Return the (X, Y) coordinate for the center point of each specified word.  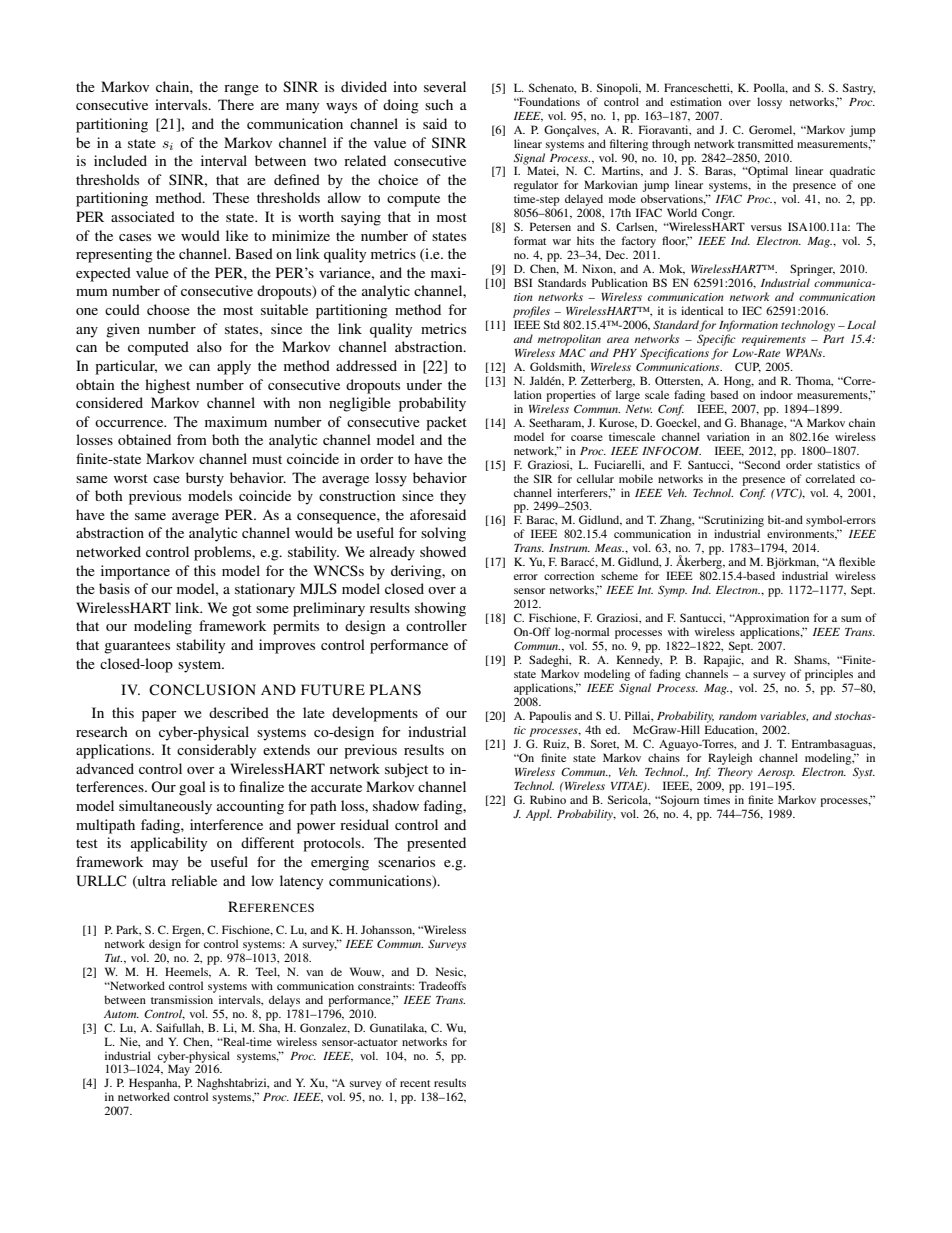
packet (446, 423)
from (192, 439)
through (671, 145)
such (439, 104)
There (236, 104)
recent (415, 1083)
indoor (776, 394)
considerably (216, 751)
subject (406, 770)
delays (284, 1001)
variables (784, 716)
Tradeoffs (442, 985)
